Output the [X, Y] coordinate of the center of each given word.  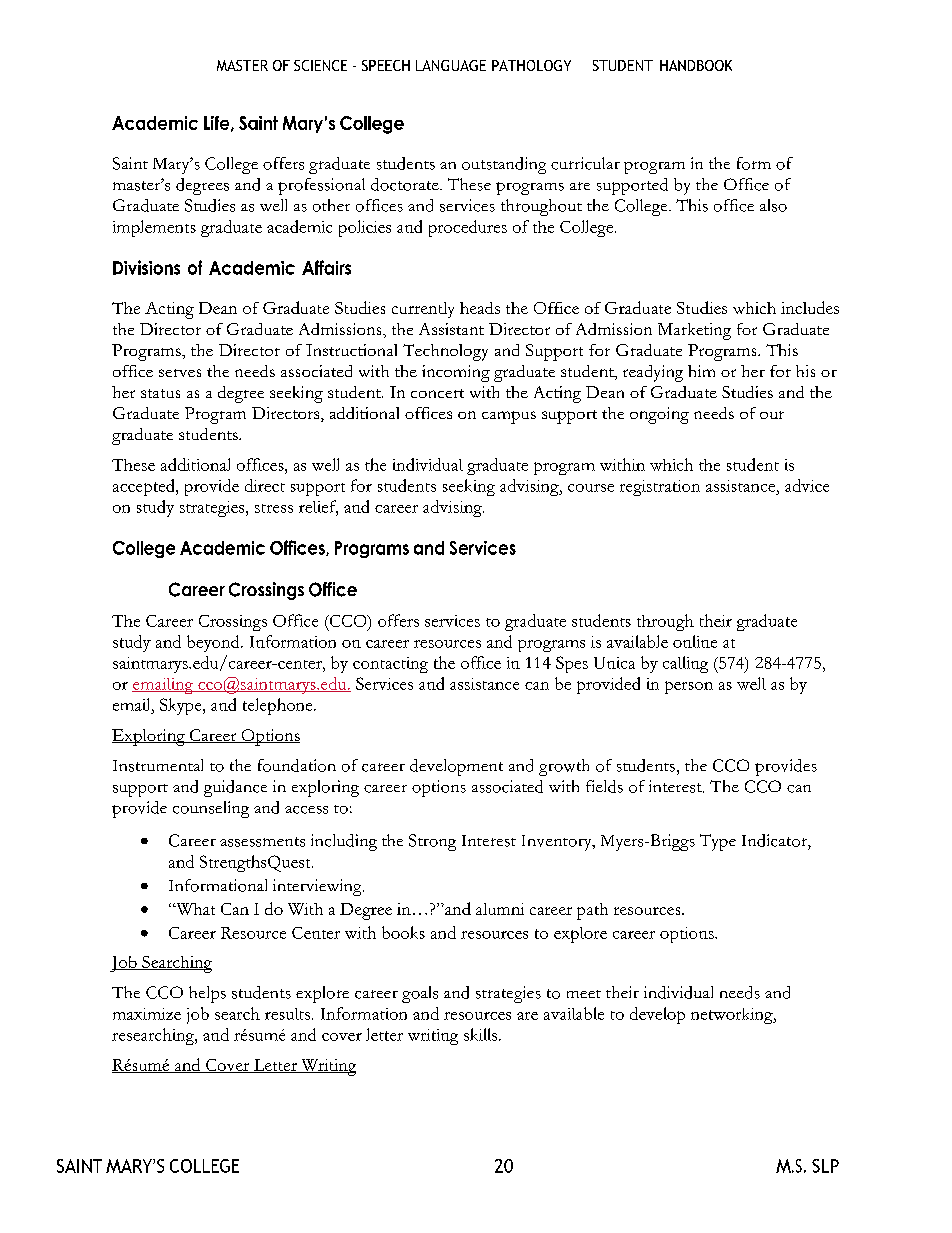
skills [482, 1034]
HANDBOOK [696, 65]
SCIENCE [320, 65]
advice [807, 485]
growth [564, 767]
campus [509, 417]
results [287, 1014]
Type [718, 842]
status [160, 393]
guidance [235, 788]
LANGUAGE [451, 65]
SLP [825, 1166]
